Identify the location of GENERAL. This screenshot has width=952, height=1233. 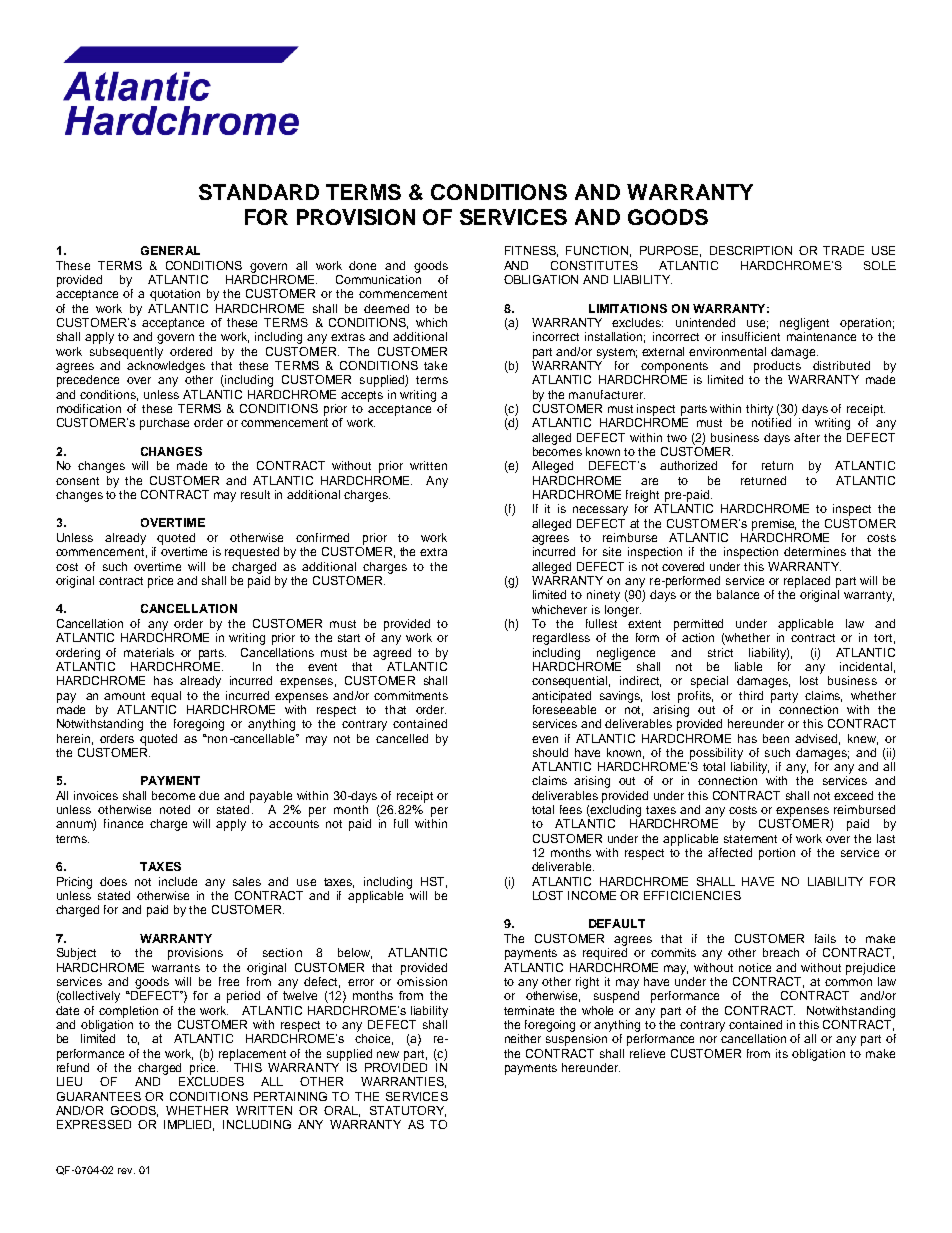
(170, 250).
